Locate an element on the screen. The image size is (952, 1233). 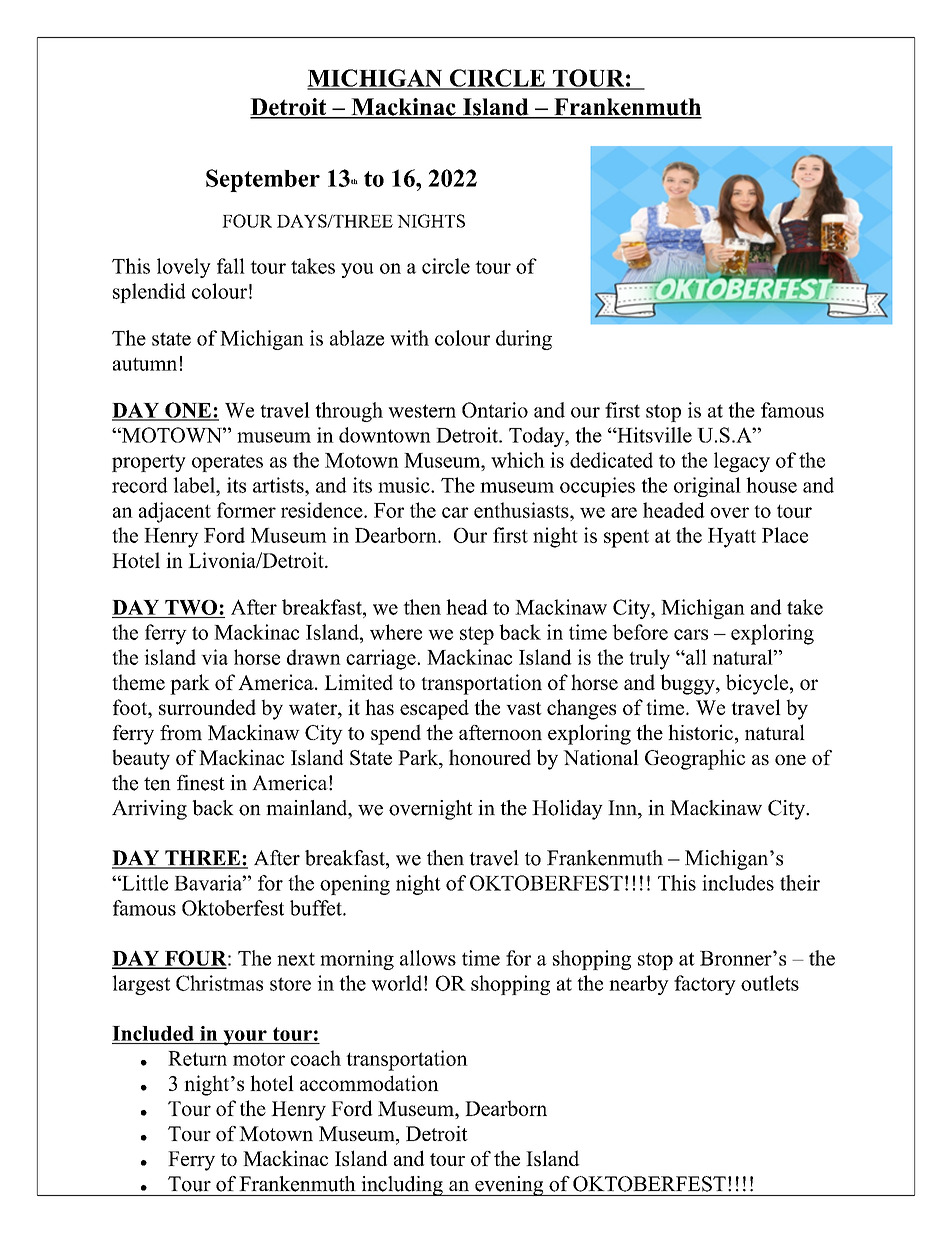
operates is located at coordinates (227, 463).
